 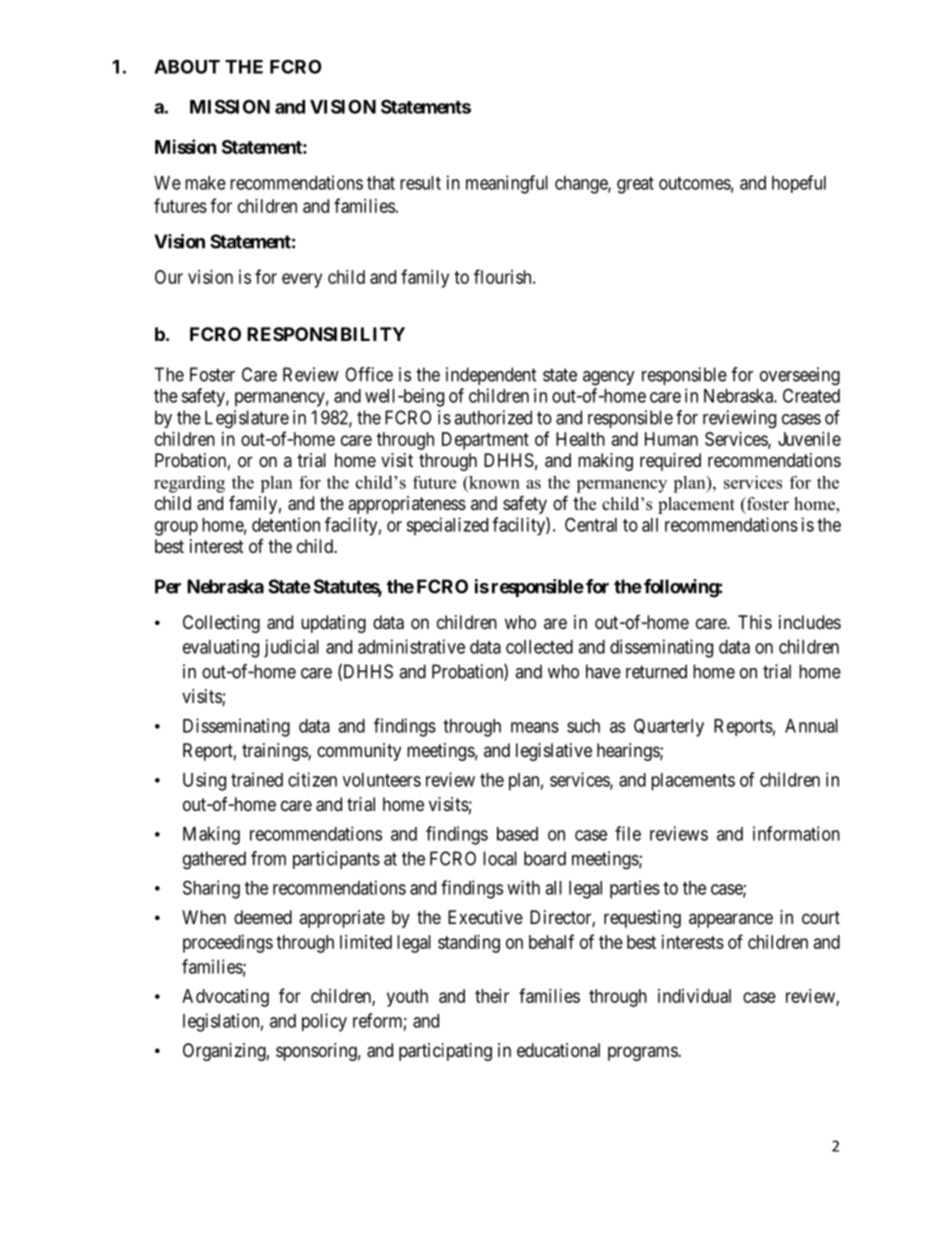 What do you see at coordinates (492, 996) in the screenshot?
I see `their` at bounding box center [492, 996].
